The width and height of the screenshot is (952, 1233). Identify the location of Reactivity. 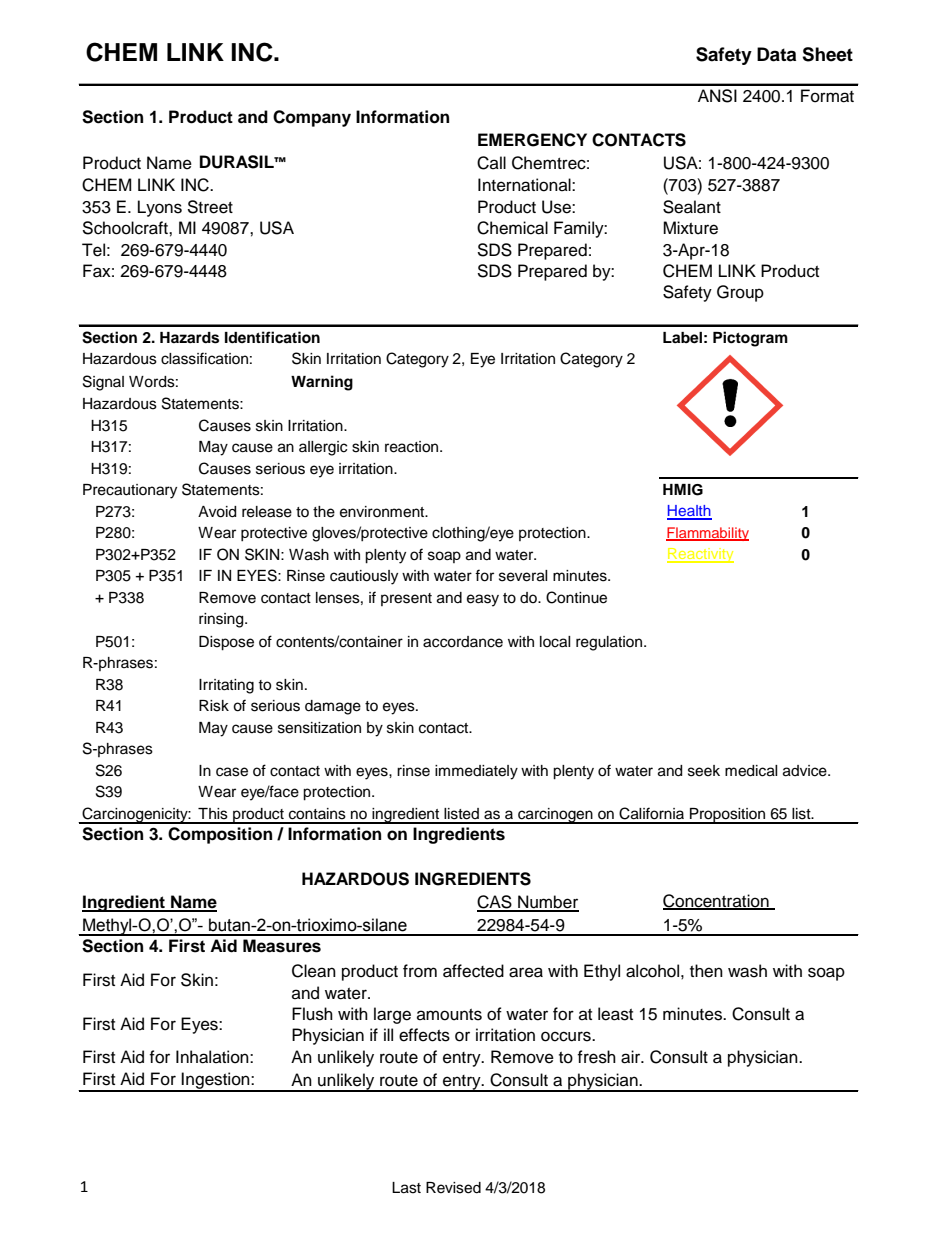
(700, 555).
